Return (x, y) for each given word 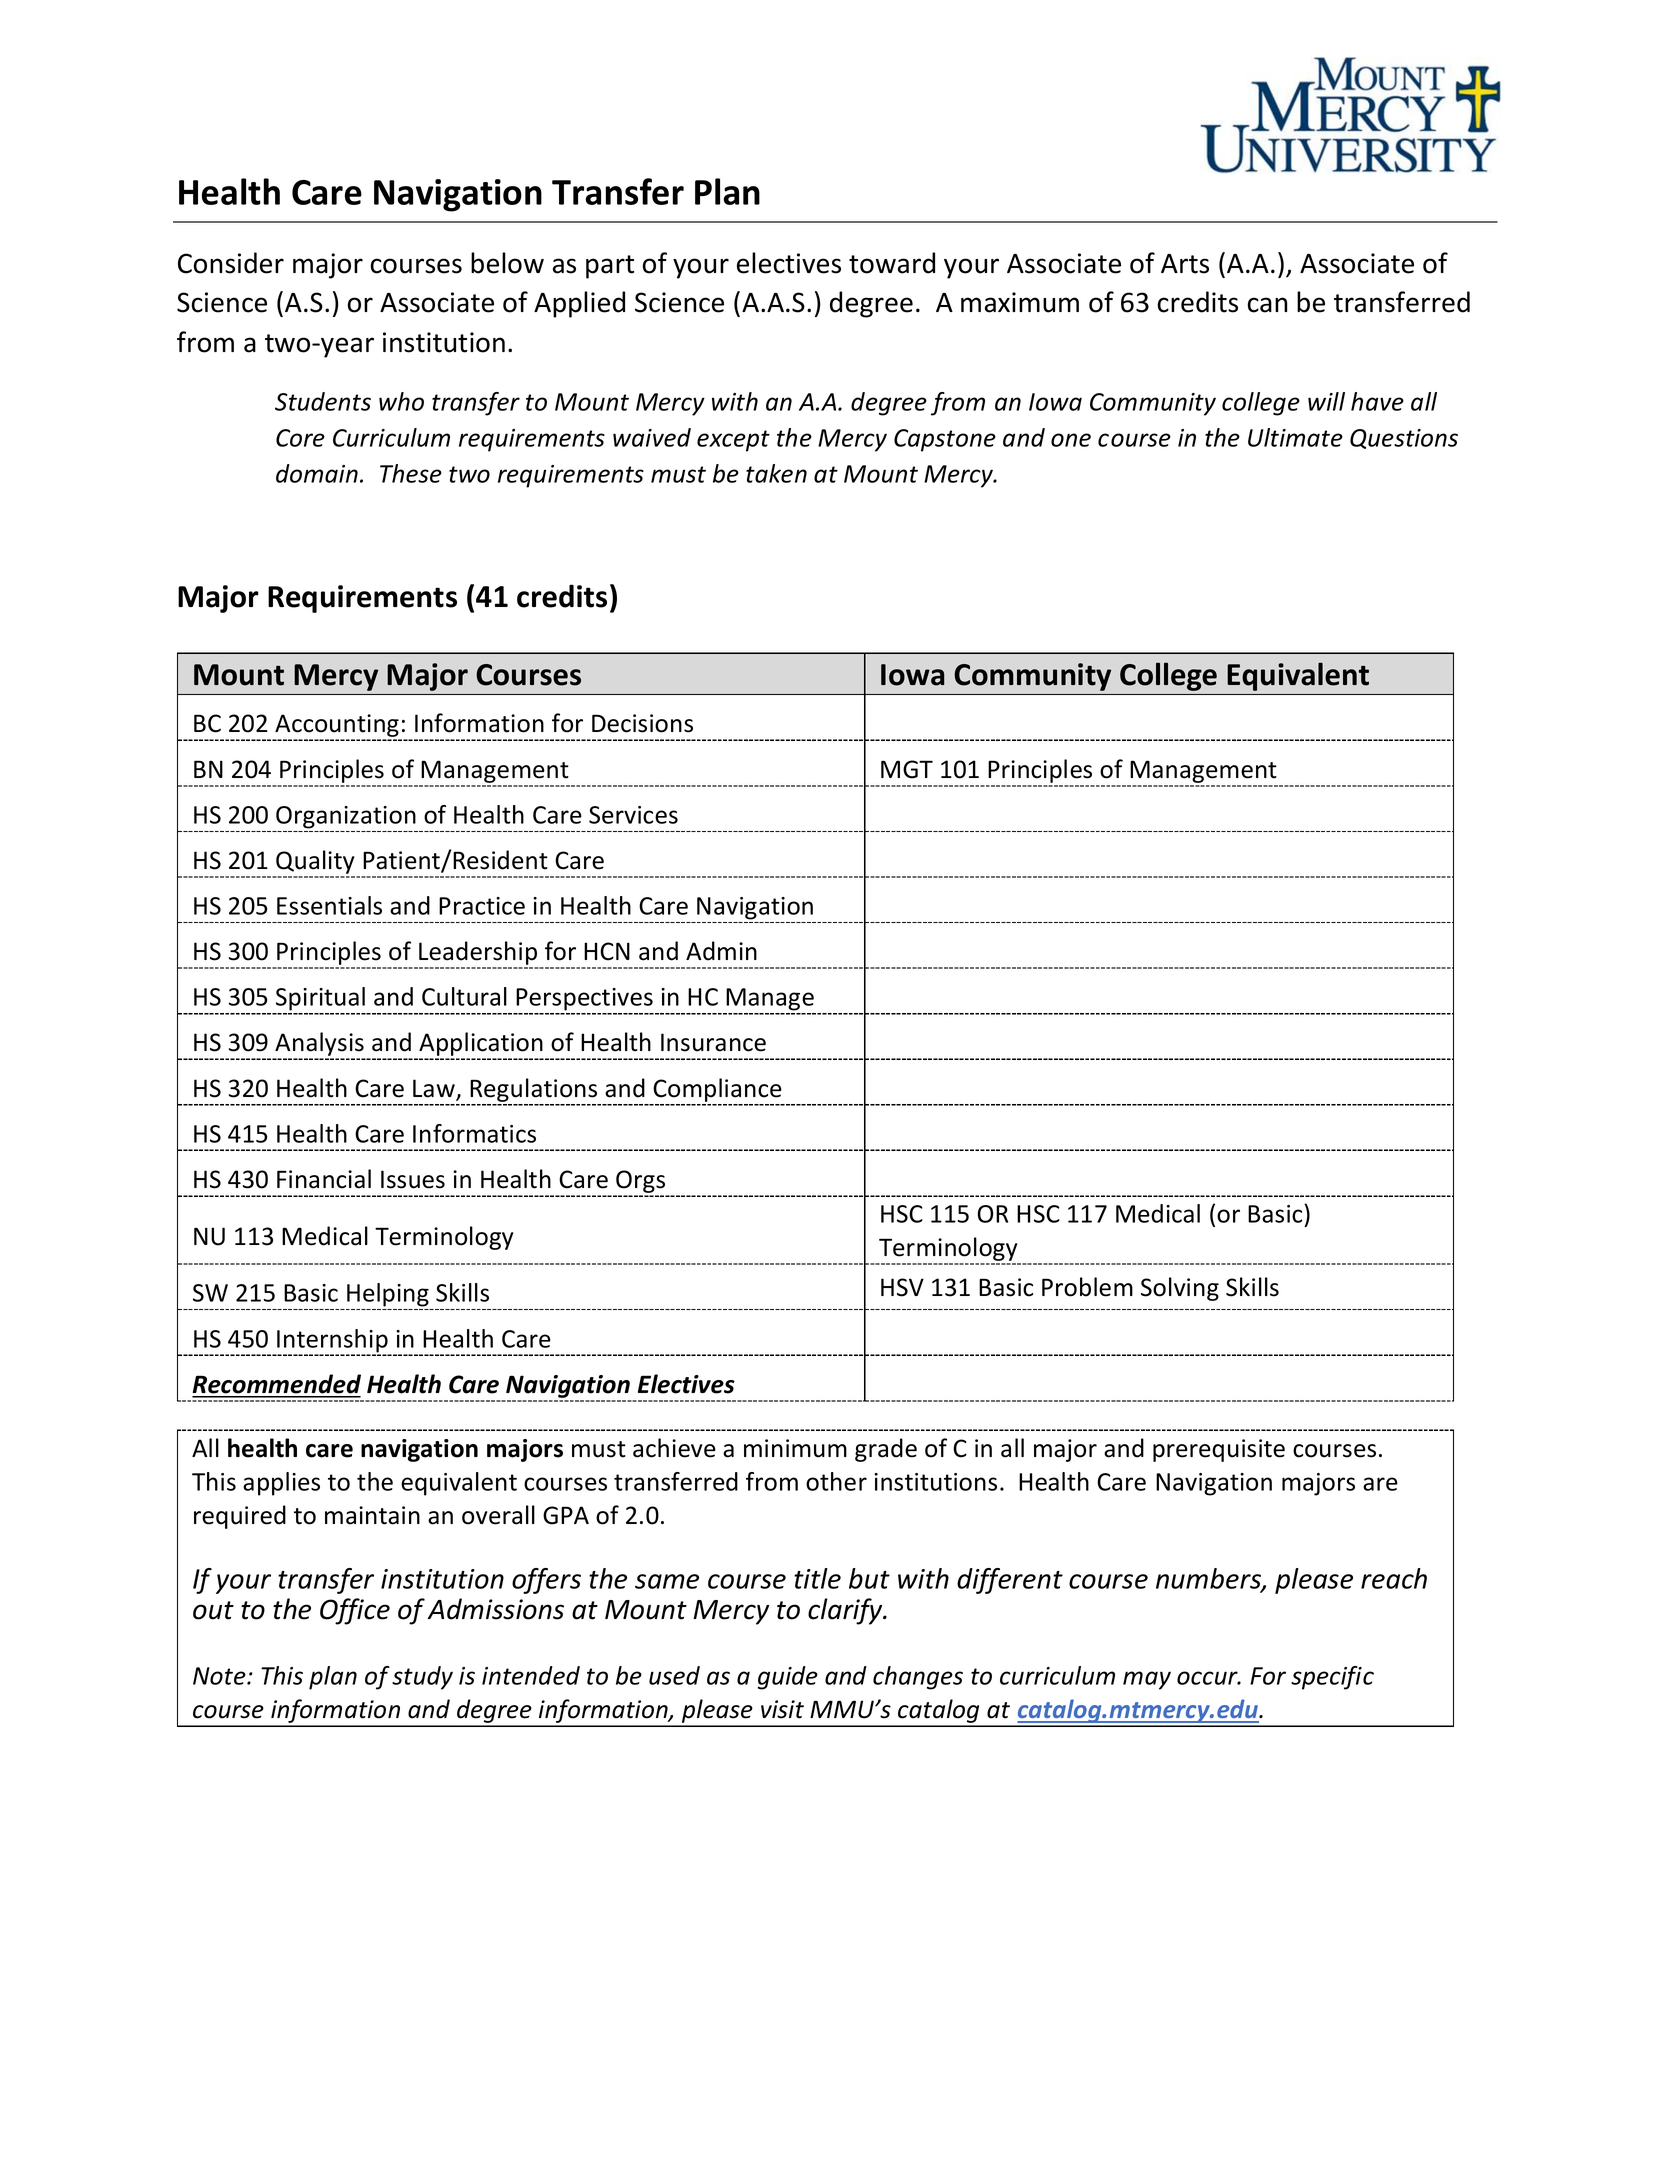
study (422, 1678)
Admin (721, 951)
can (1267, 305)
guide (788, 1678)
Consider (231, 263)
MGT (907, 769)
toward (892, 263)
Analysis (319, 1045)
